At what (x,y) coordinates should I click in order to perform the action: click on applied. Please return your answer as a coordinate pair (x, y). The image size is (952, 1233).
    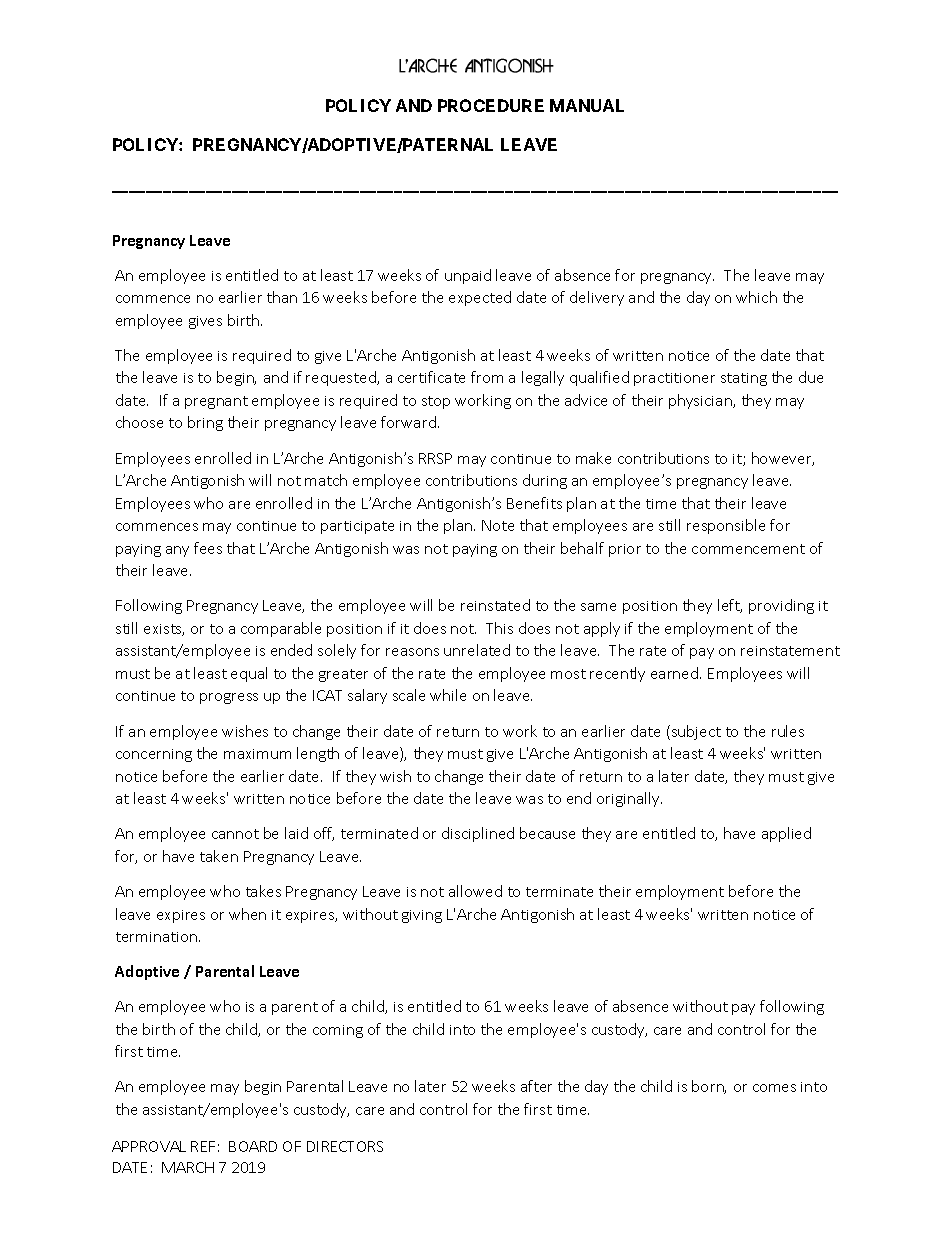
    Looking at the image, I should click on (786, 834).
